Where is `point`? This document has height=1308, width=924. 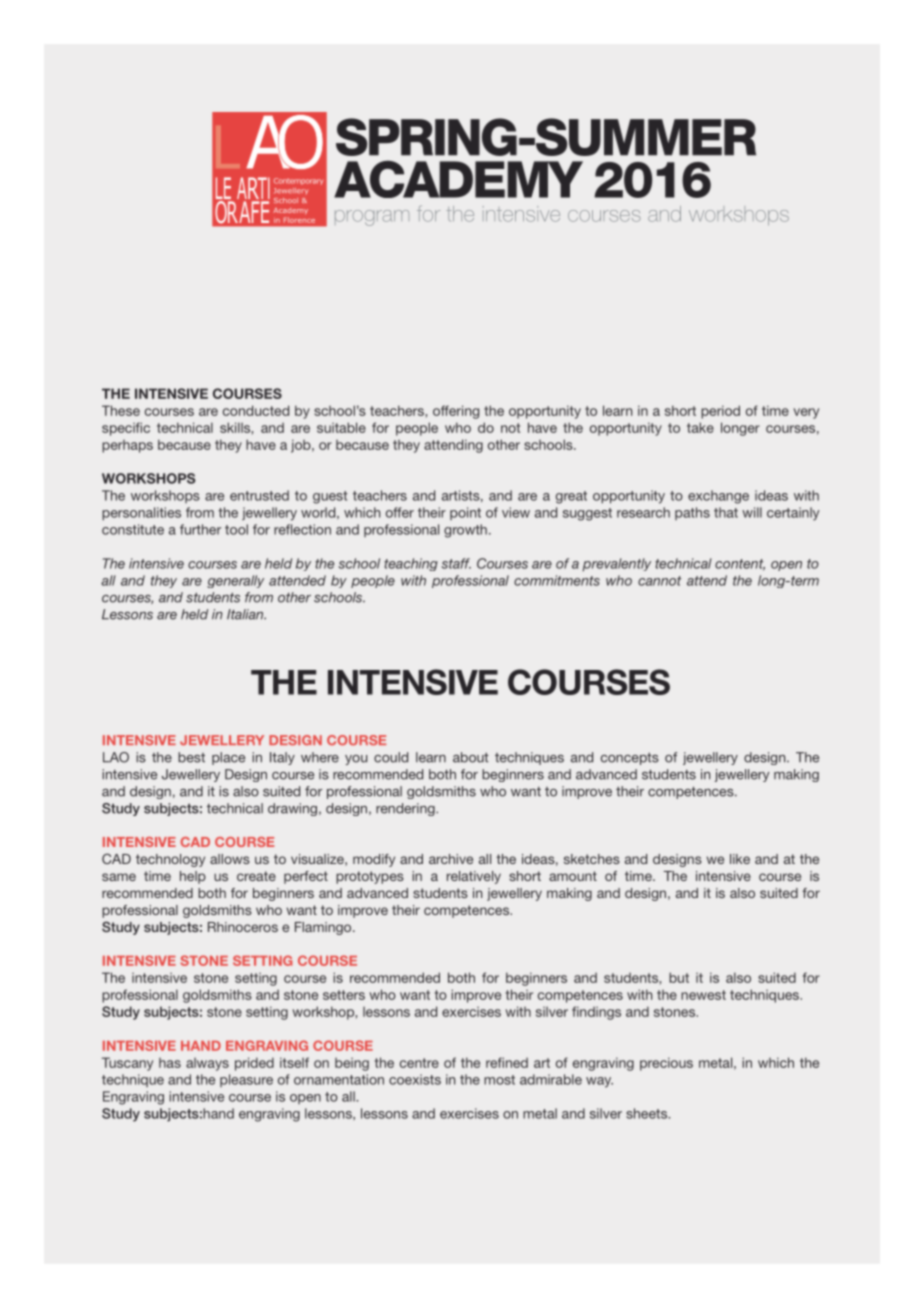 point is located at coordinates (465, 513).
